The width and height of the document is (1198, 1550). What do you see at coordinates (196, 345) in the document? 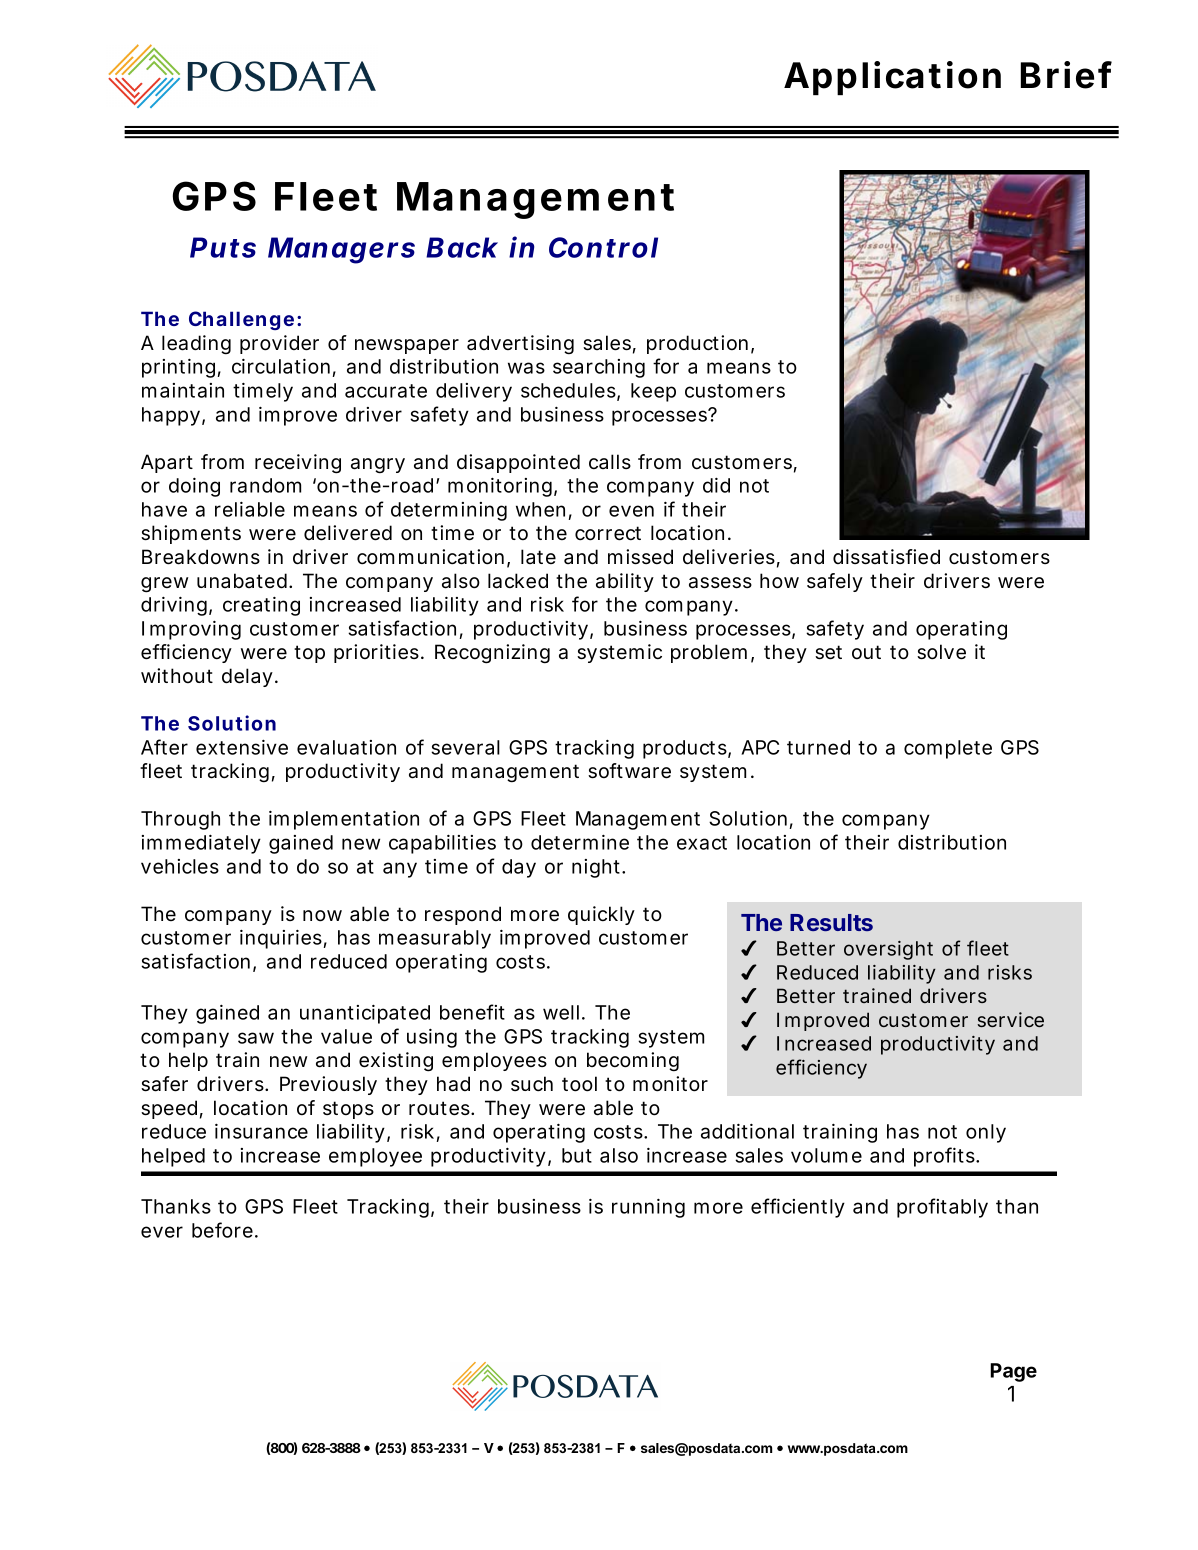
I see `leading` at bounding box center [196, 345].
